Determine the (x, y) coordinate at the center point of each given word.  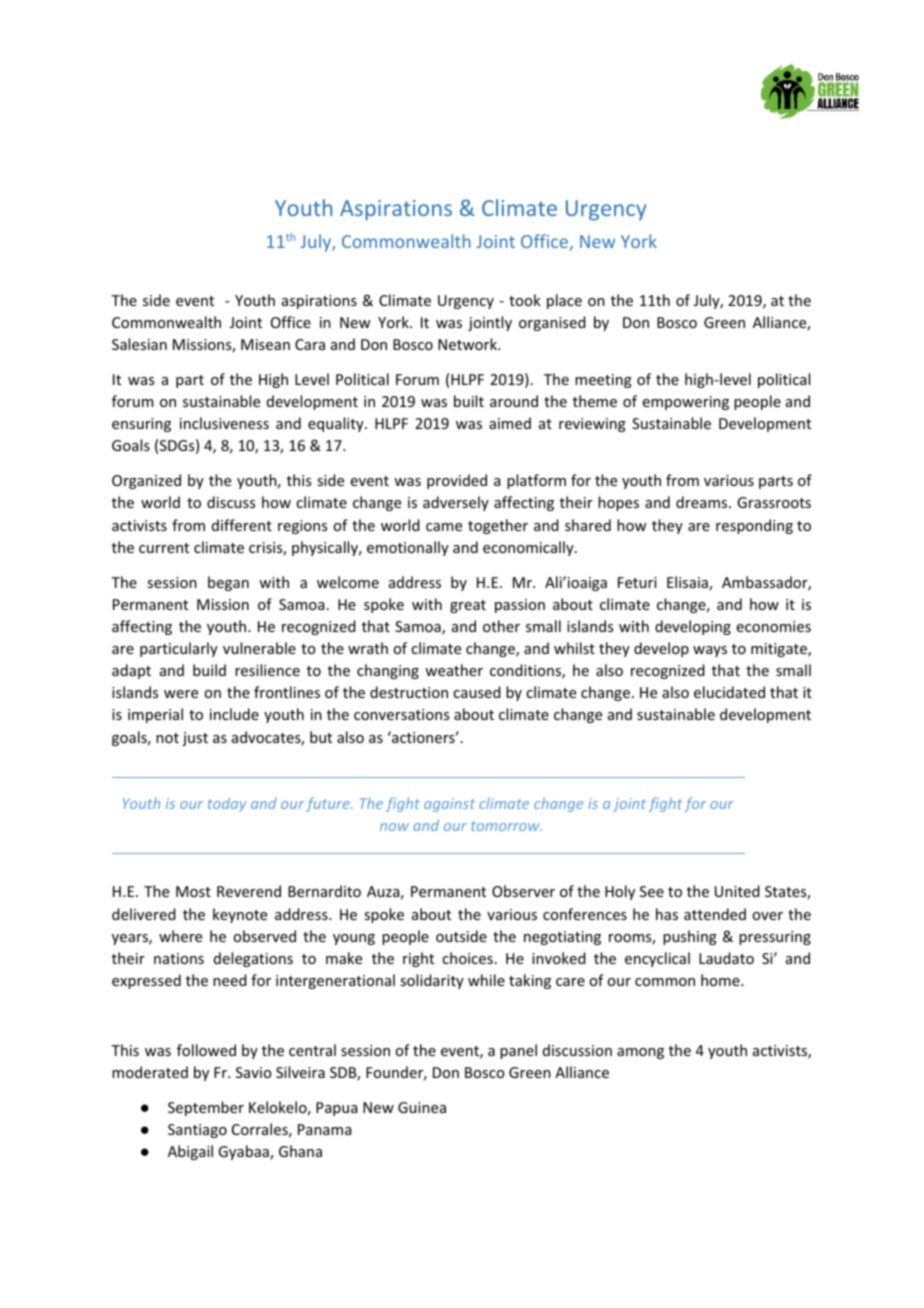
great (468, 606)
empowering (686, 403)
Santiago (197, 1131)
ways (710, 651)
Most (193, 891)
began (228, 583)
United (737, 891)
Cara (310, 344)
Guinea (422, 1107)
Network (469, 344)
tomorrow (506, 826)
